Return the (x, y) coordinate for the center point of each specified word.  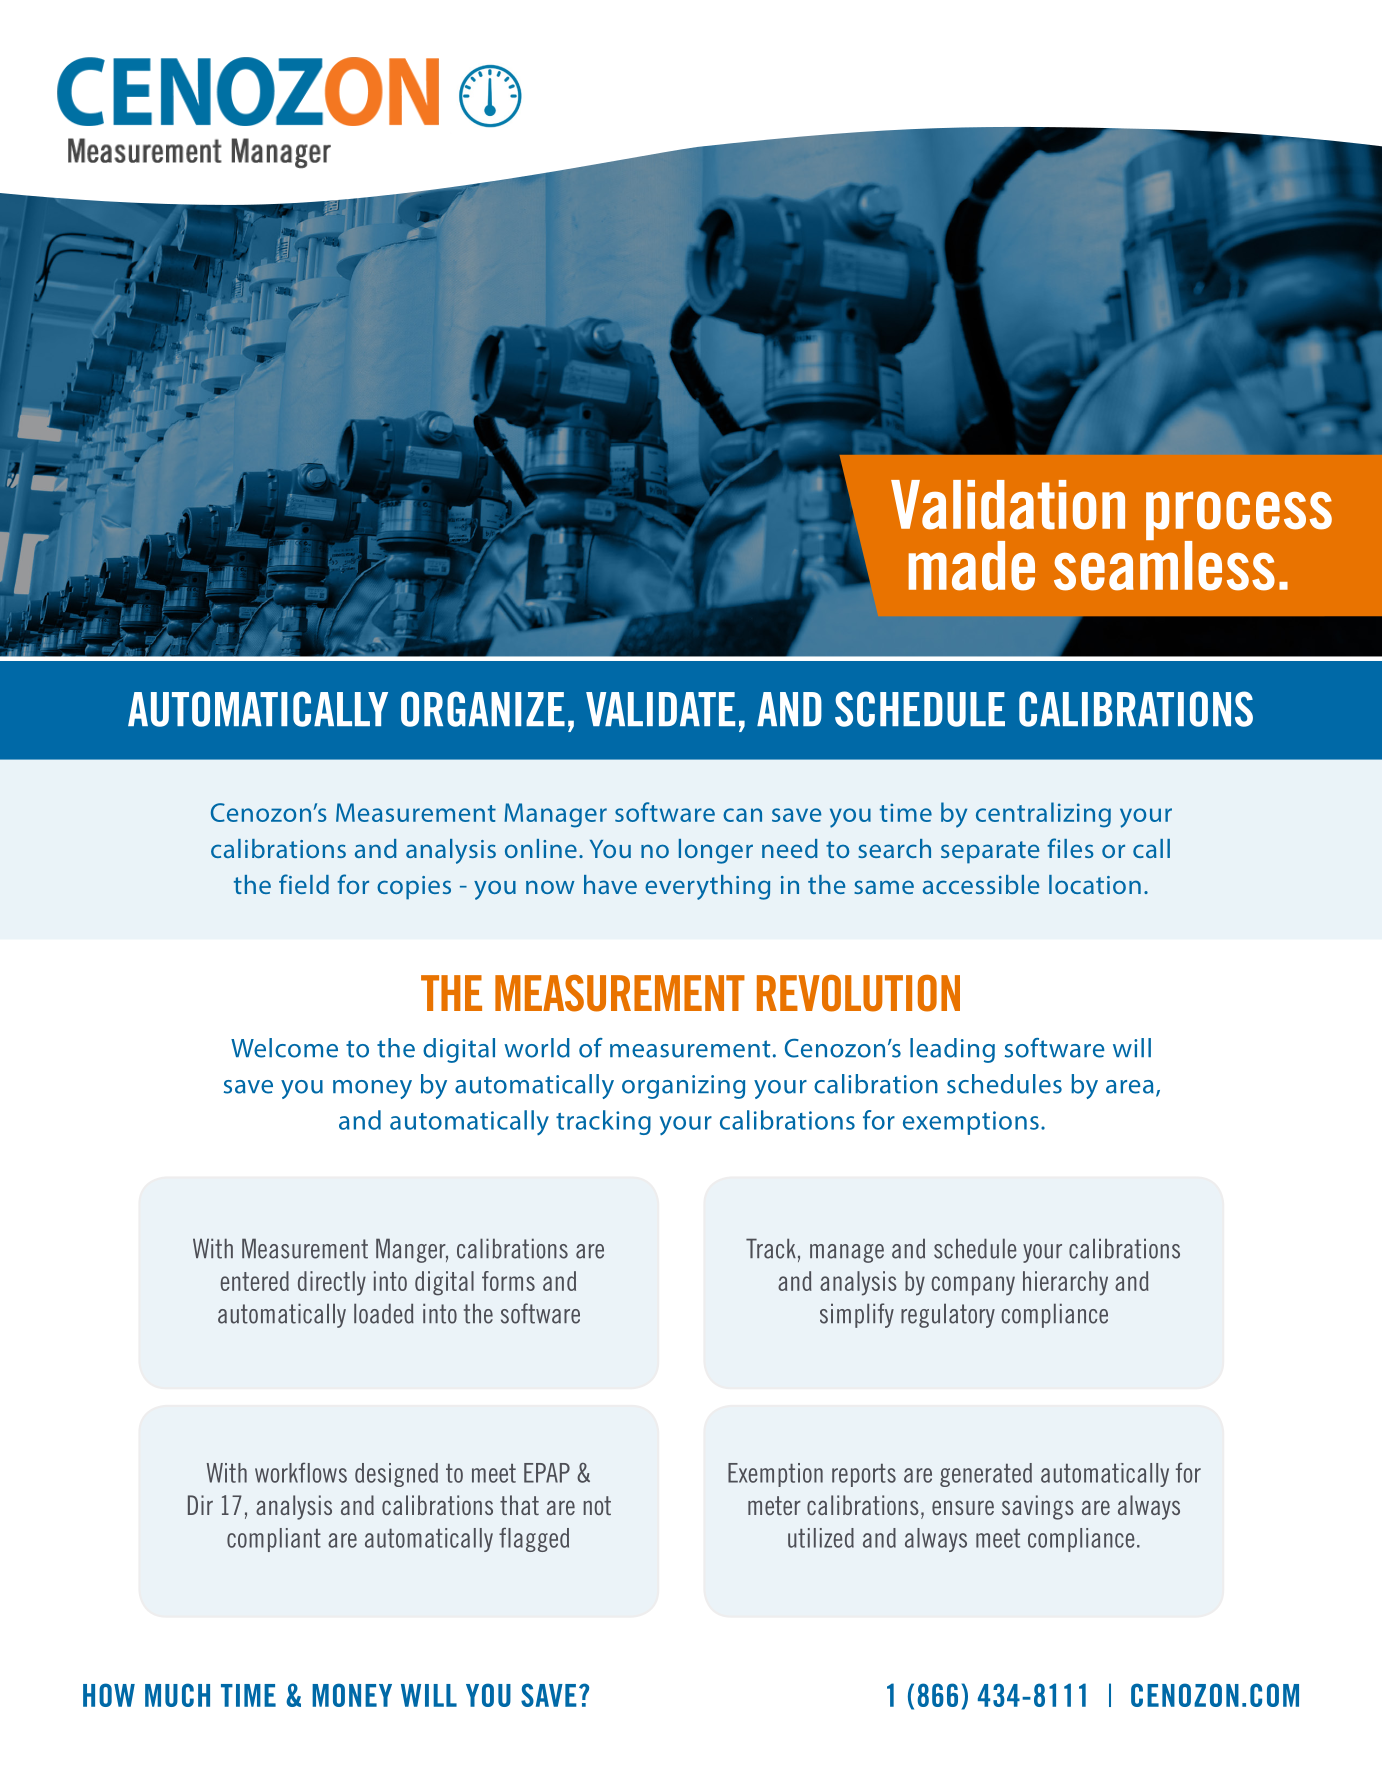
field (304, 884)
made (972, 566)
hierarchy (1065, 1283)
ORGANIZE (483, 709)
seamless (1164, 564)
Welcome (284, 1048)
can (742, 815)
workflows (301, 1473)
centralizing (1043, 815)
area (1130, 1087)
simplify (857, 1315)
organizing (683, 1087)
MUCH (177, 1695)
